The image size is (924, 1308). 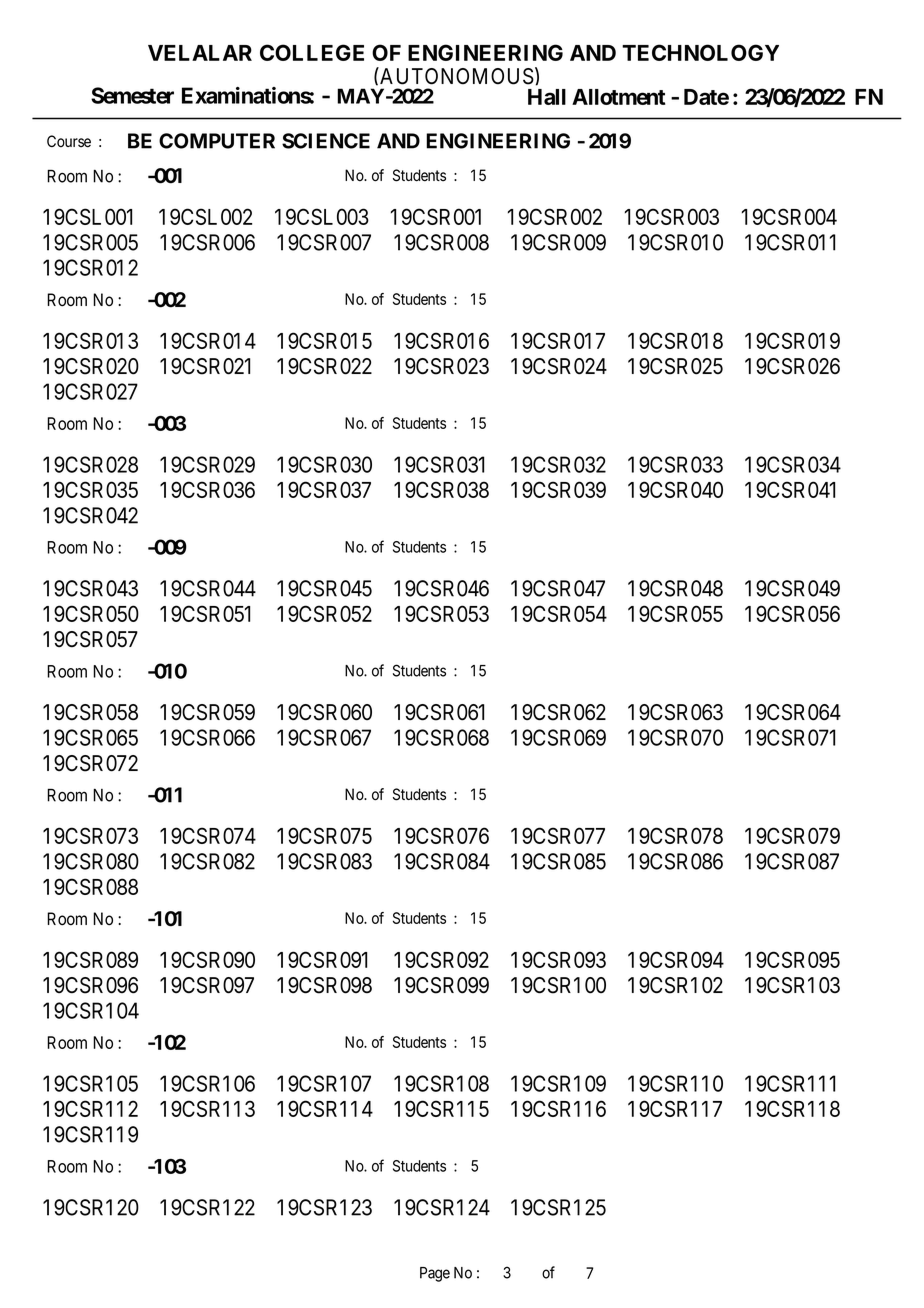 I want to click on Course, so click(x=69, y=141).
